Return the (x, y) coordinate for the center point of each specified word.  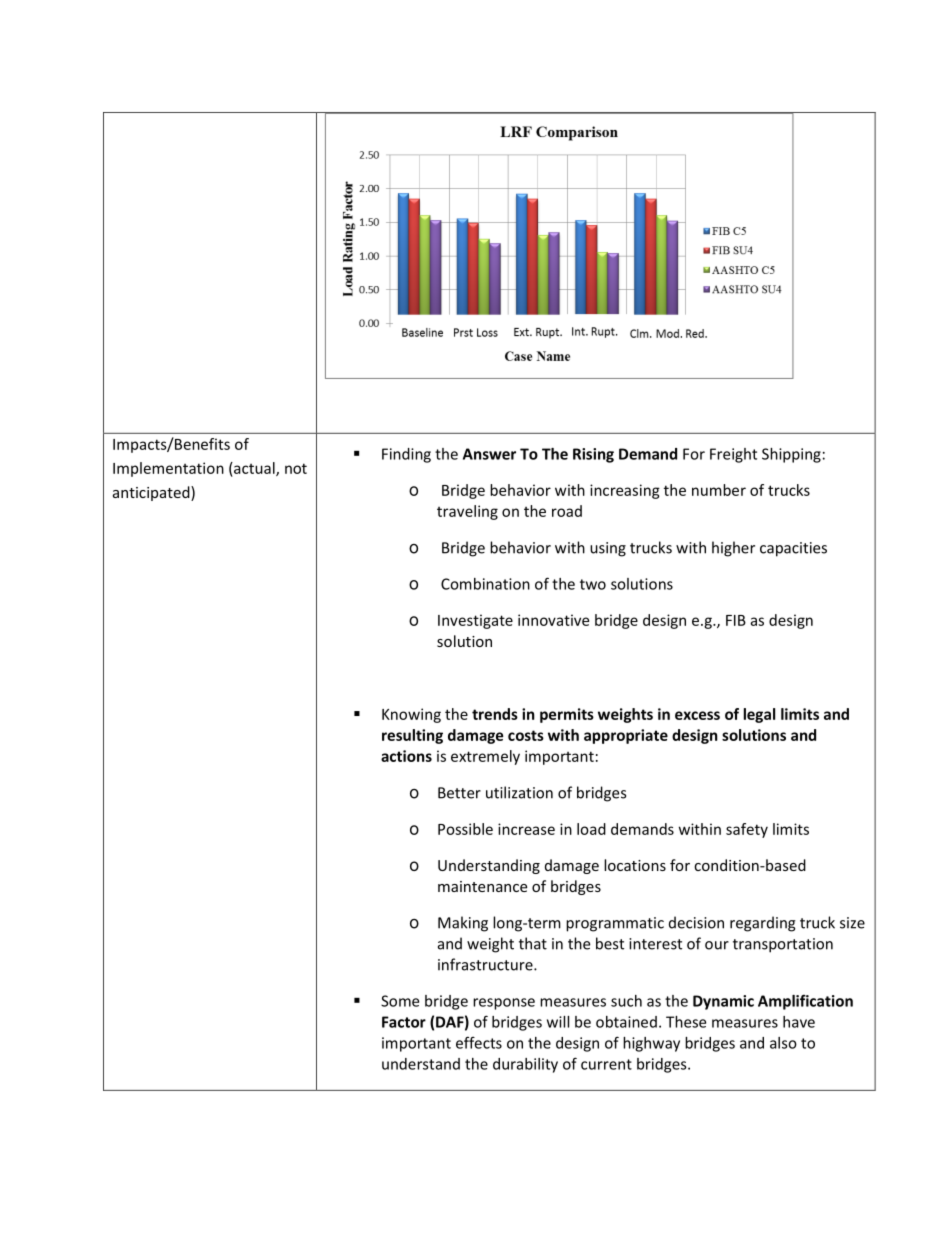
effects (479, 1042)
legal (759, 715)
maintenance (482, 886)
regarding (763, 924)
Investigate (475, 621)
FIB (736, 620)
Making (463, 924)
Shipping (791, 455)
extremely (485, 757)
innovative (553, 620)
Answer (489, 454)
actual (254, 469)
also (783, 1043)
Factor (404, 1022)
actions (406, 756)
